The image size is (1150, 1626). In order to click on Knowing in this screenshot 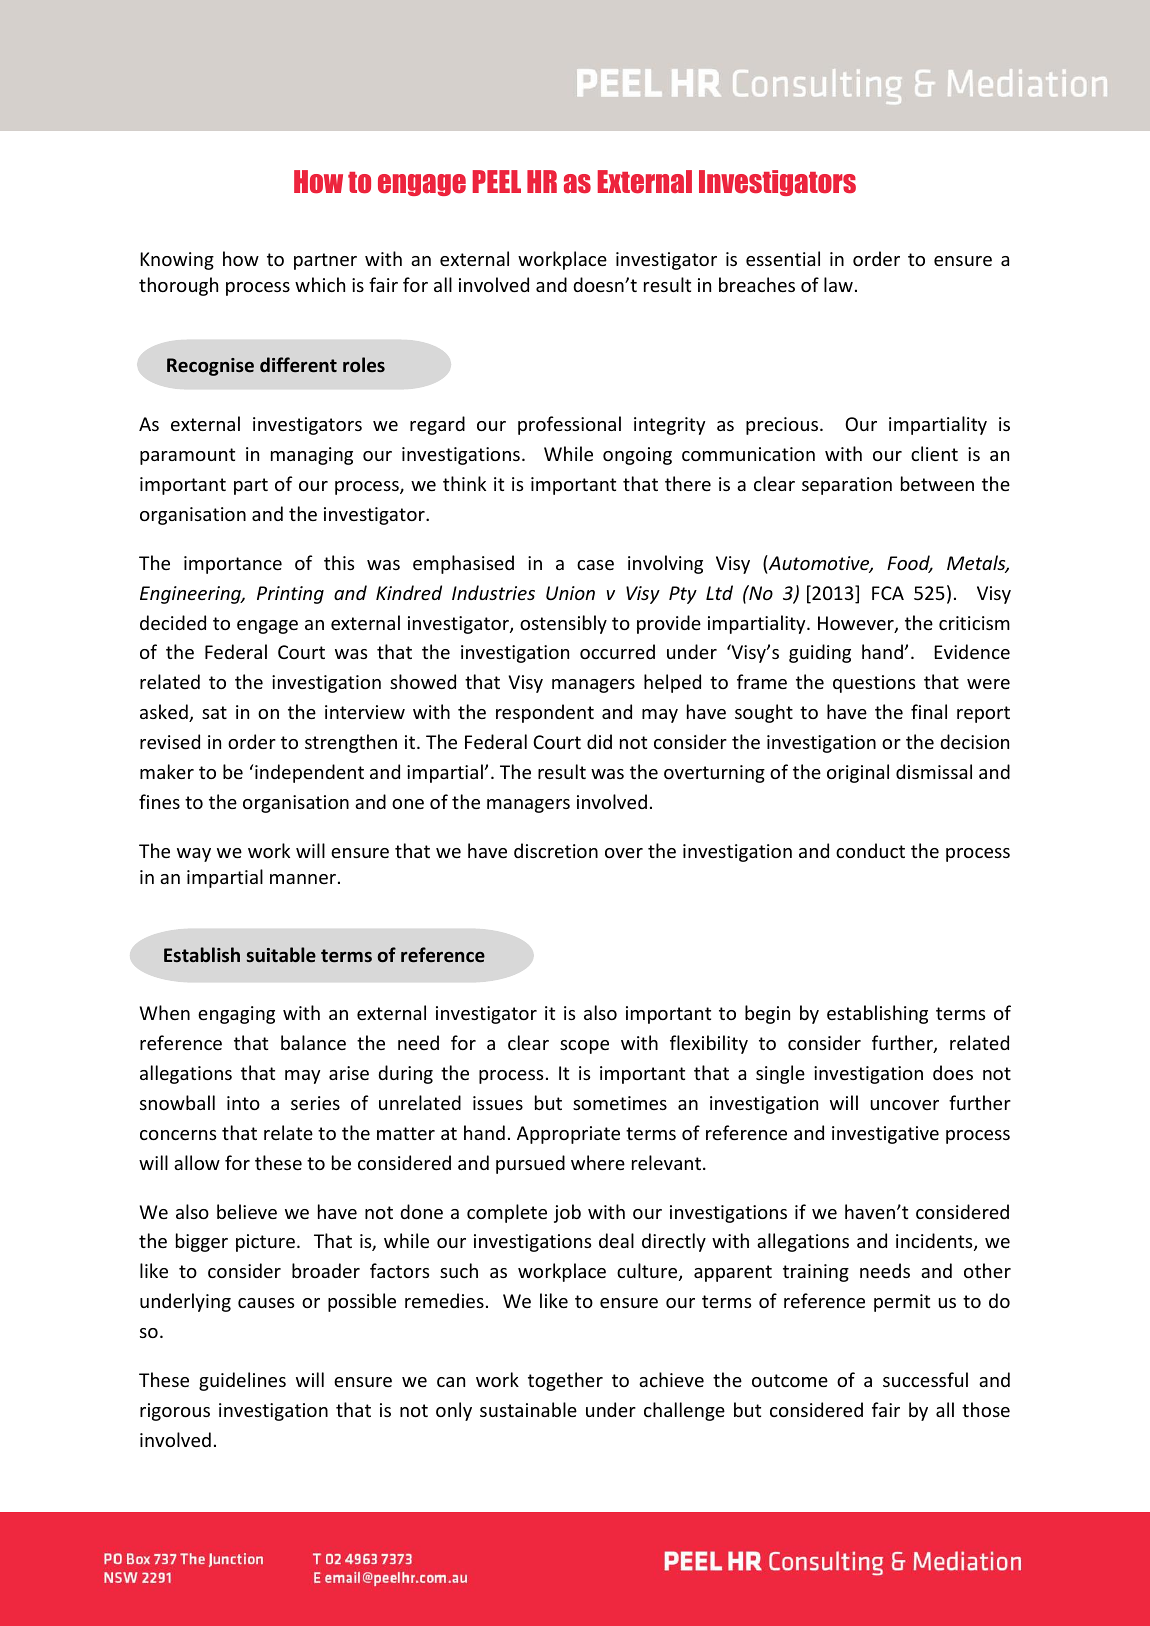, I will do `click(177, 261)`.
